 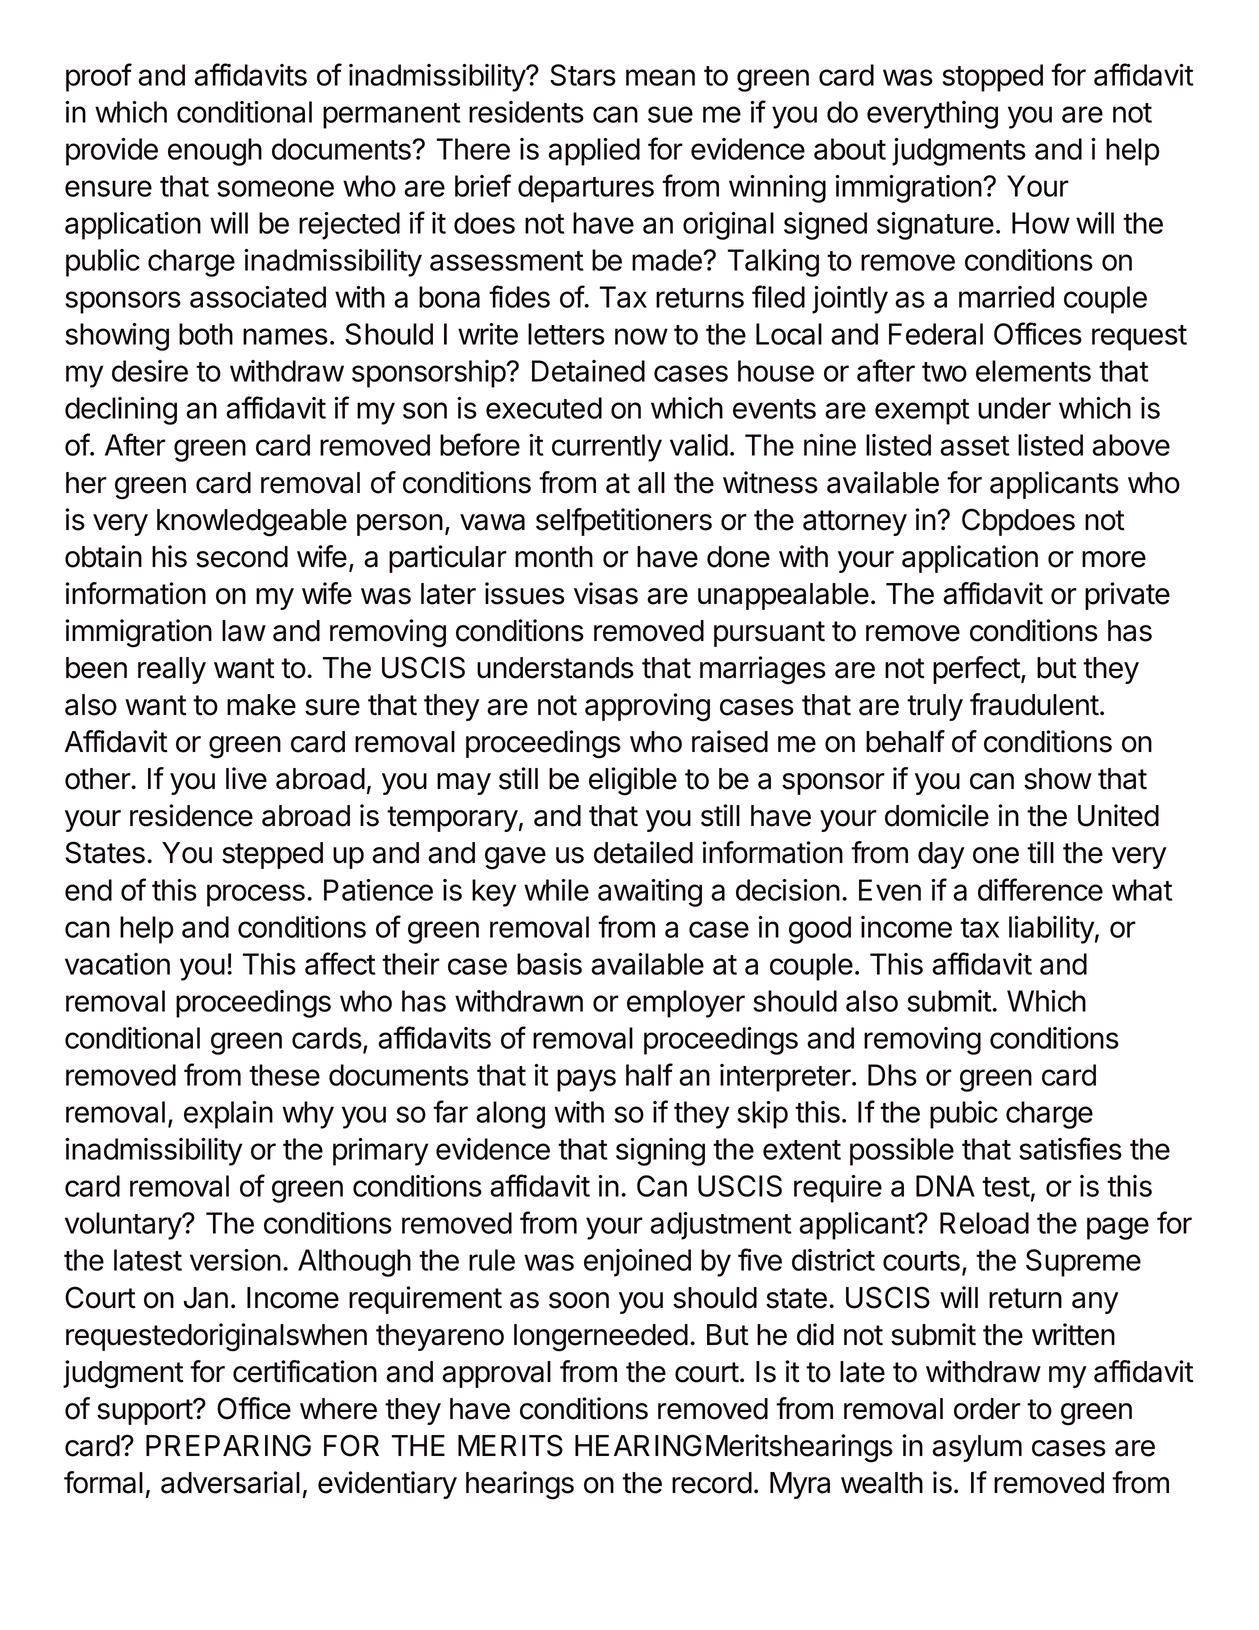 I want to click on enough, so click(x=215, y=152).
